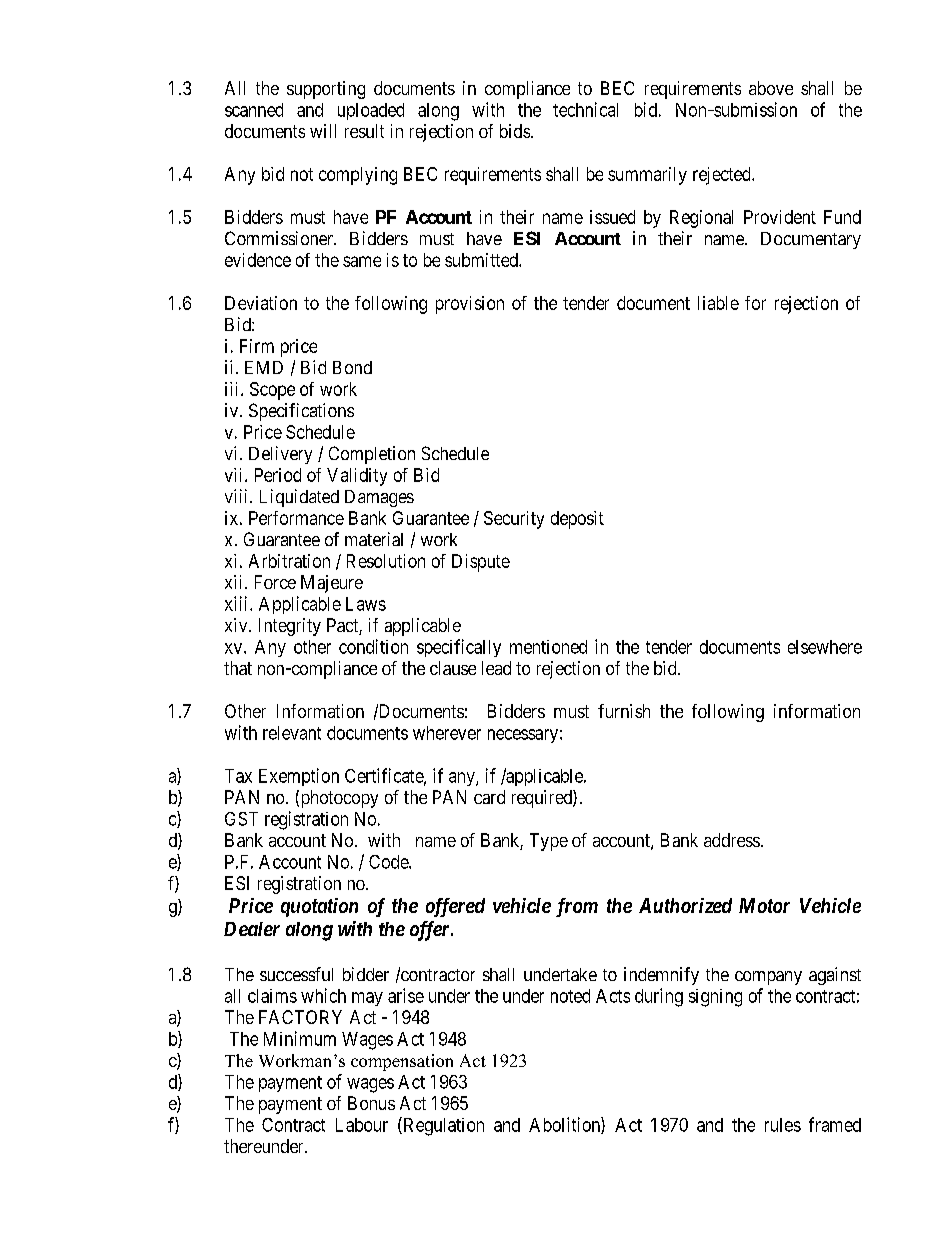  I want to click on card, so click(489, 797).
